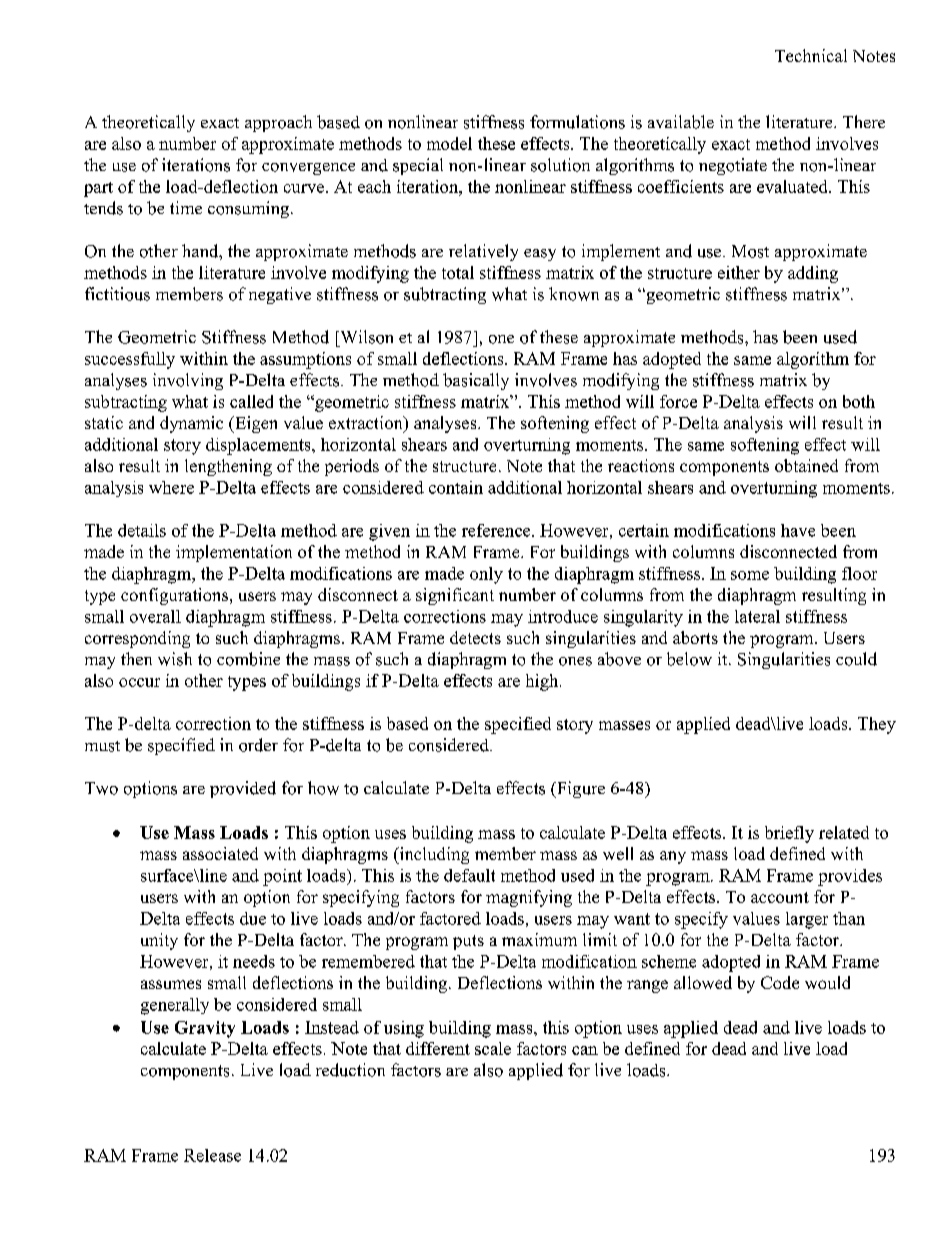  Describe the element at coordinates (493, 1048) in the screenshot. I see `scale` at that location.
